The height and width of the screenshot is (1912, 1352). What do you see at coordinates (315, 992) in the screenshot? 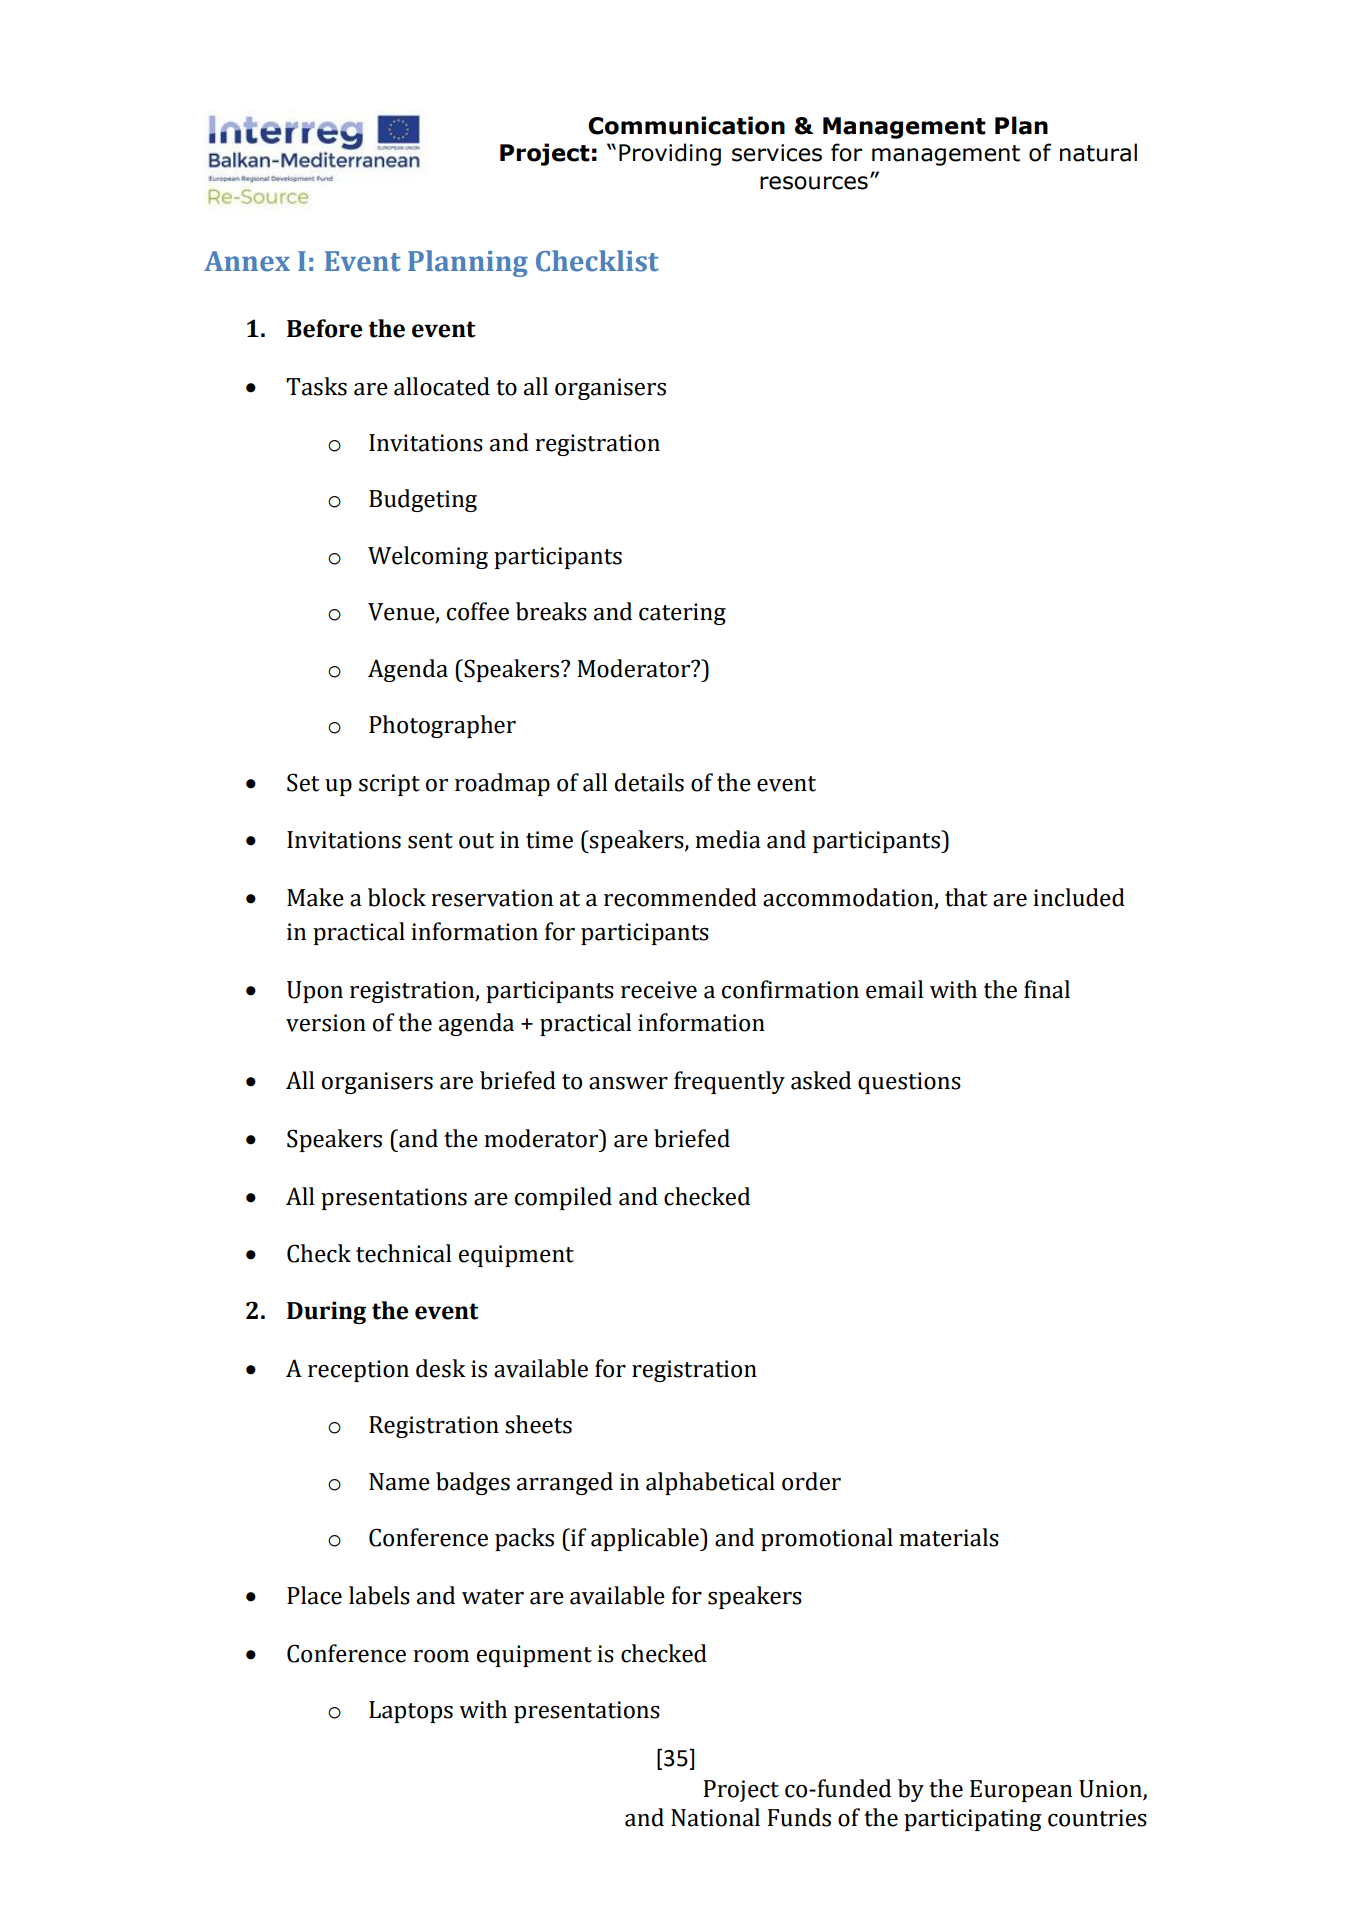
I see `Upon` at bounding box center [315, 992].
